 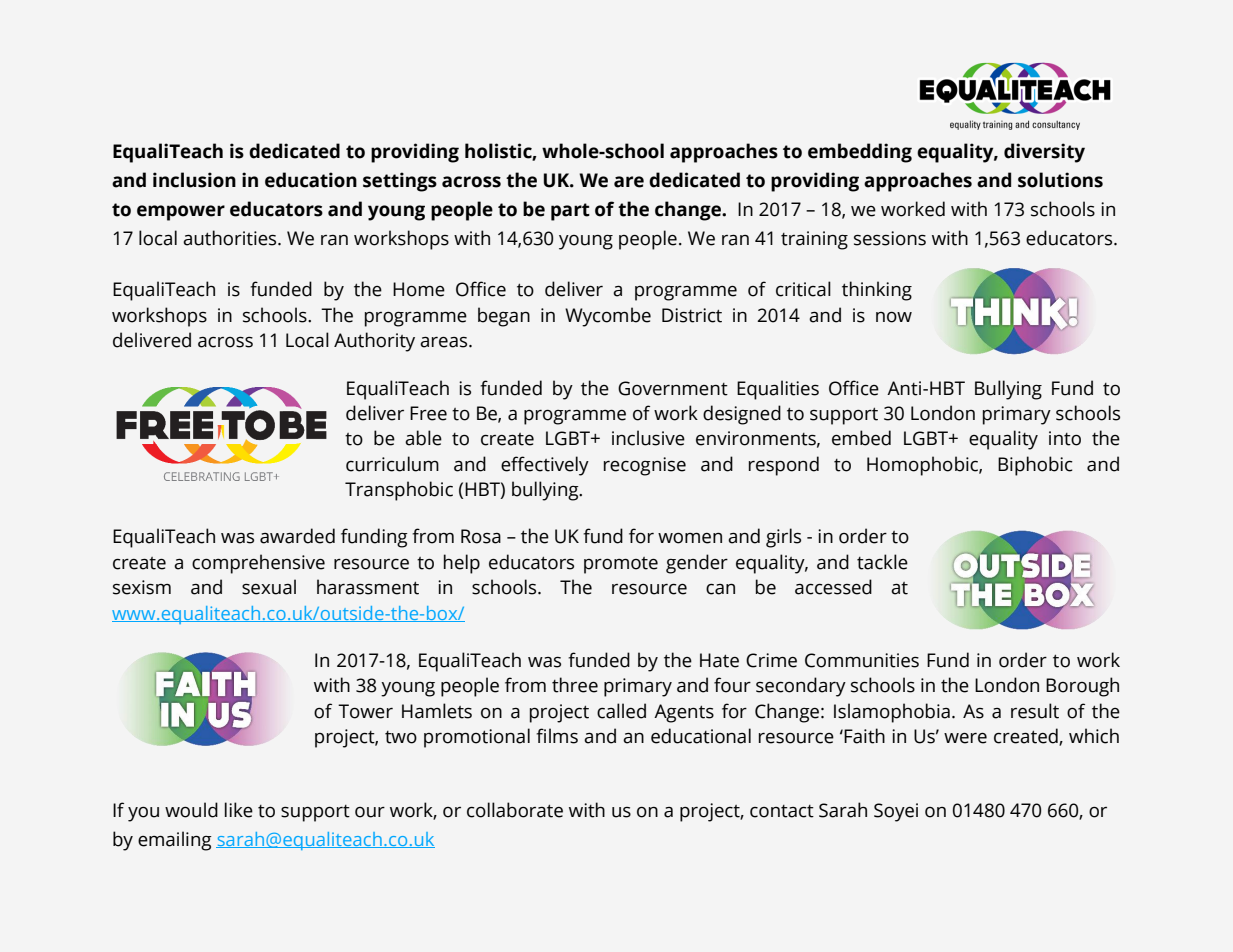 What do you see at coordinates (515, 810) in the document?
I see `collaborate` at bounding box center [515, 810].
